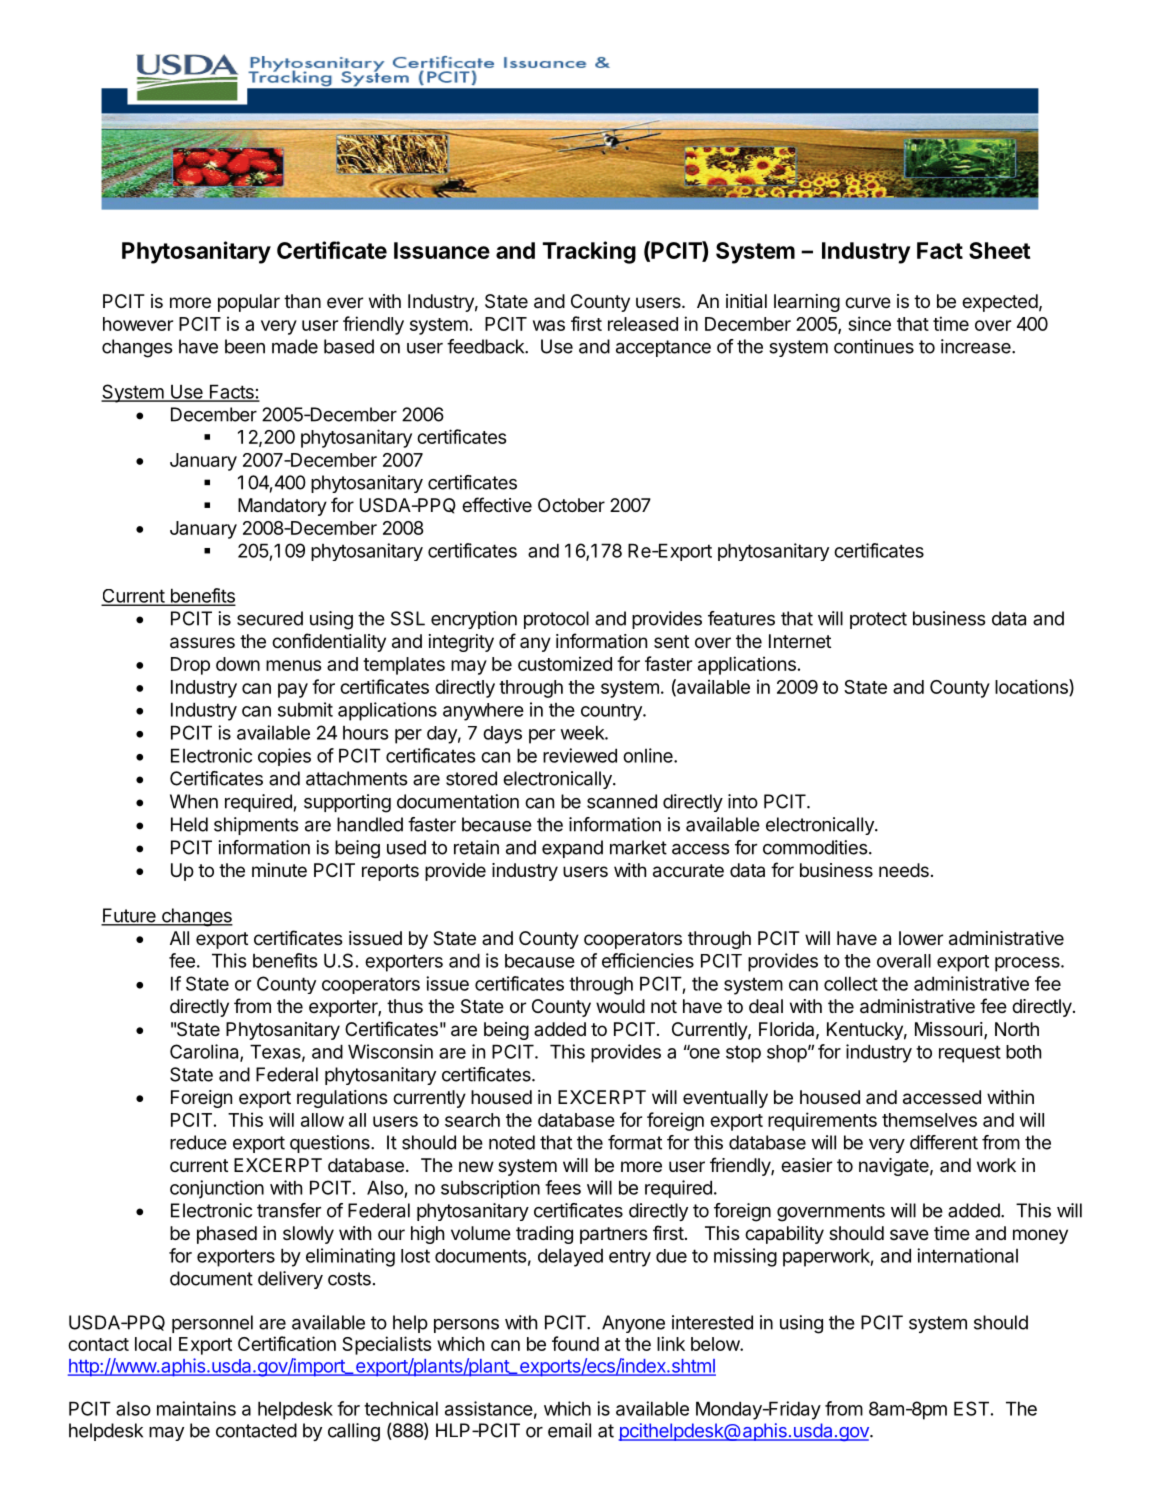  What do you see at coordinates (868, 302) in the screenshot?
I see `curve` at bounding box center [868, 302].
